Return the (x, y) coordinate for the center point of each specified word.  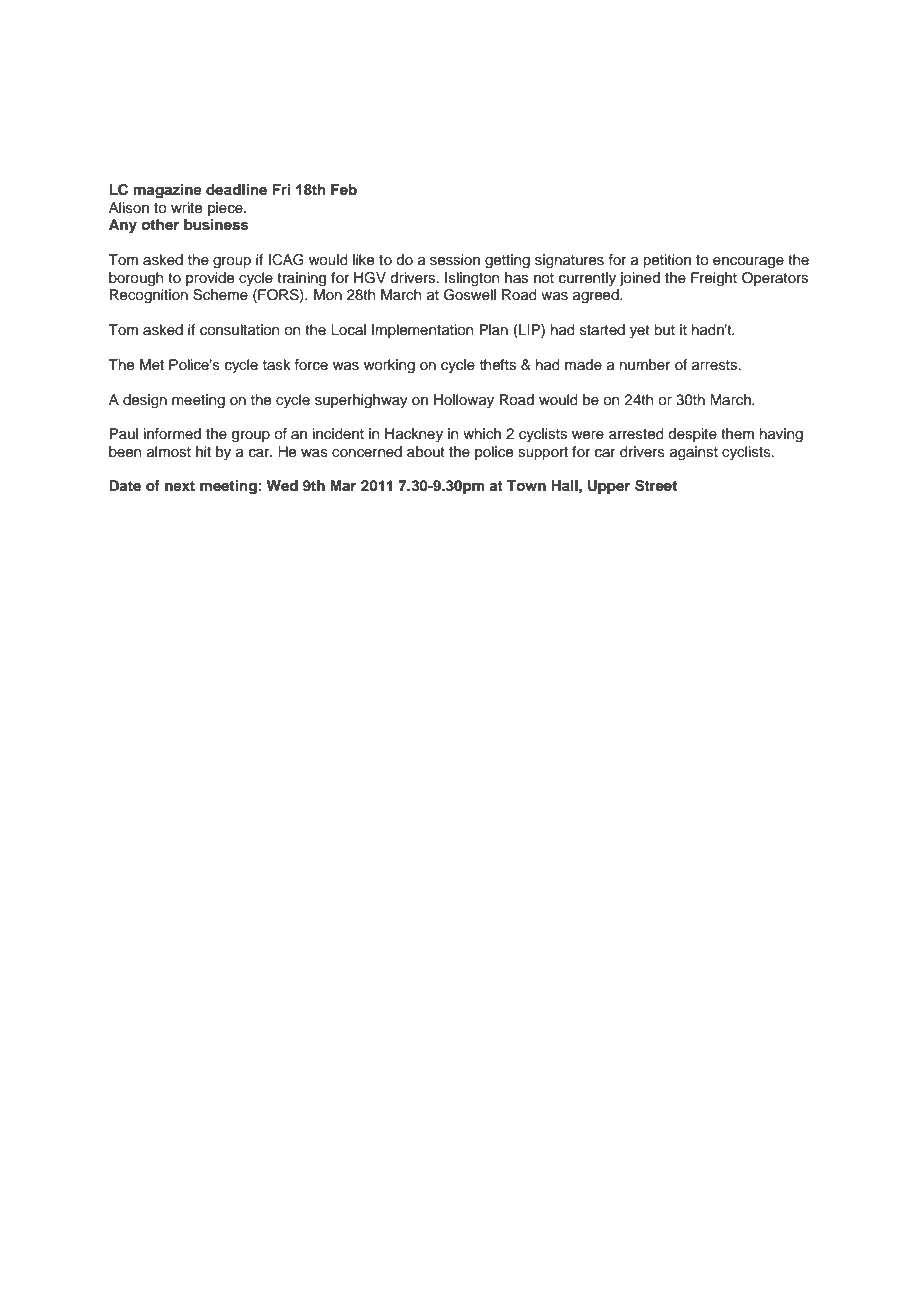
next (180, 486)
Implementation (422, 331)
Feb (344, 189)
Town (526, 485)
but (664, 329)
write (186, 208)
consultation (239, 330)
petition (667, 261)
